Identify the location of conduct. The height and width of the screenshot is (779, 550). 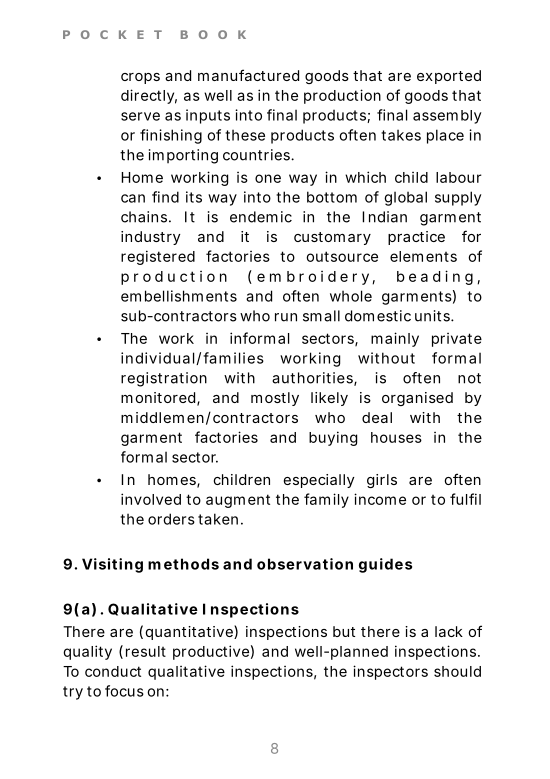
(113, 671).
